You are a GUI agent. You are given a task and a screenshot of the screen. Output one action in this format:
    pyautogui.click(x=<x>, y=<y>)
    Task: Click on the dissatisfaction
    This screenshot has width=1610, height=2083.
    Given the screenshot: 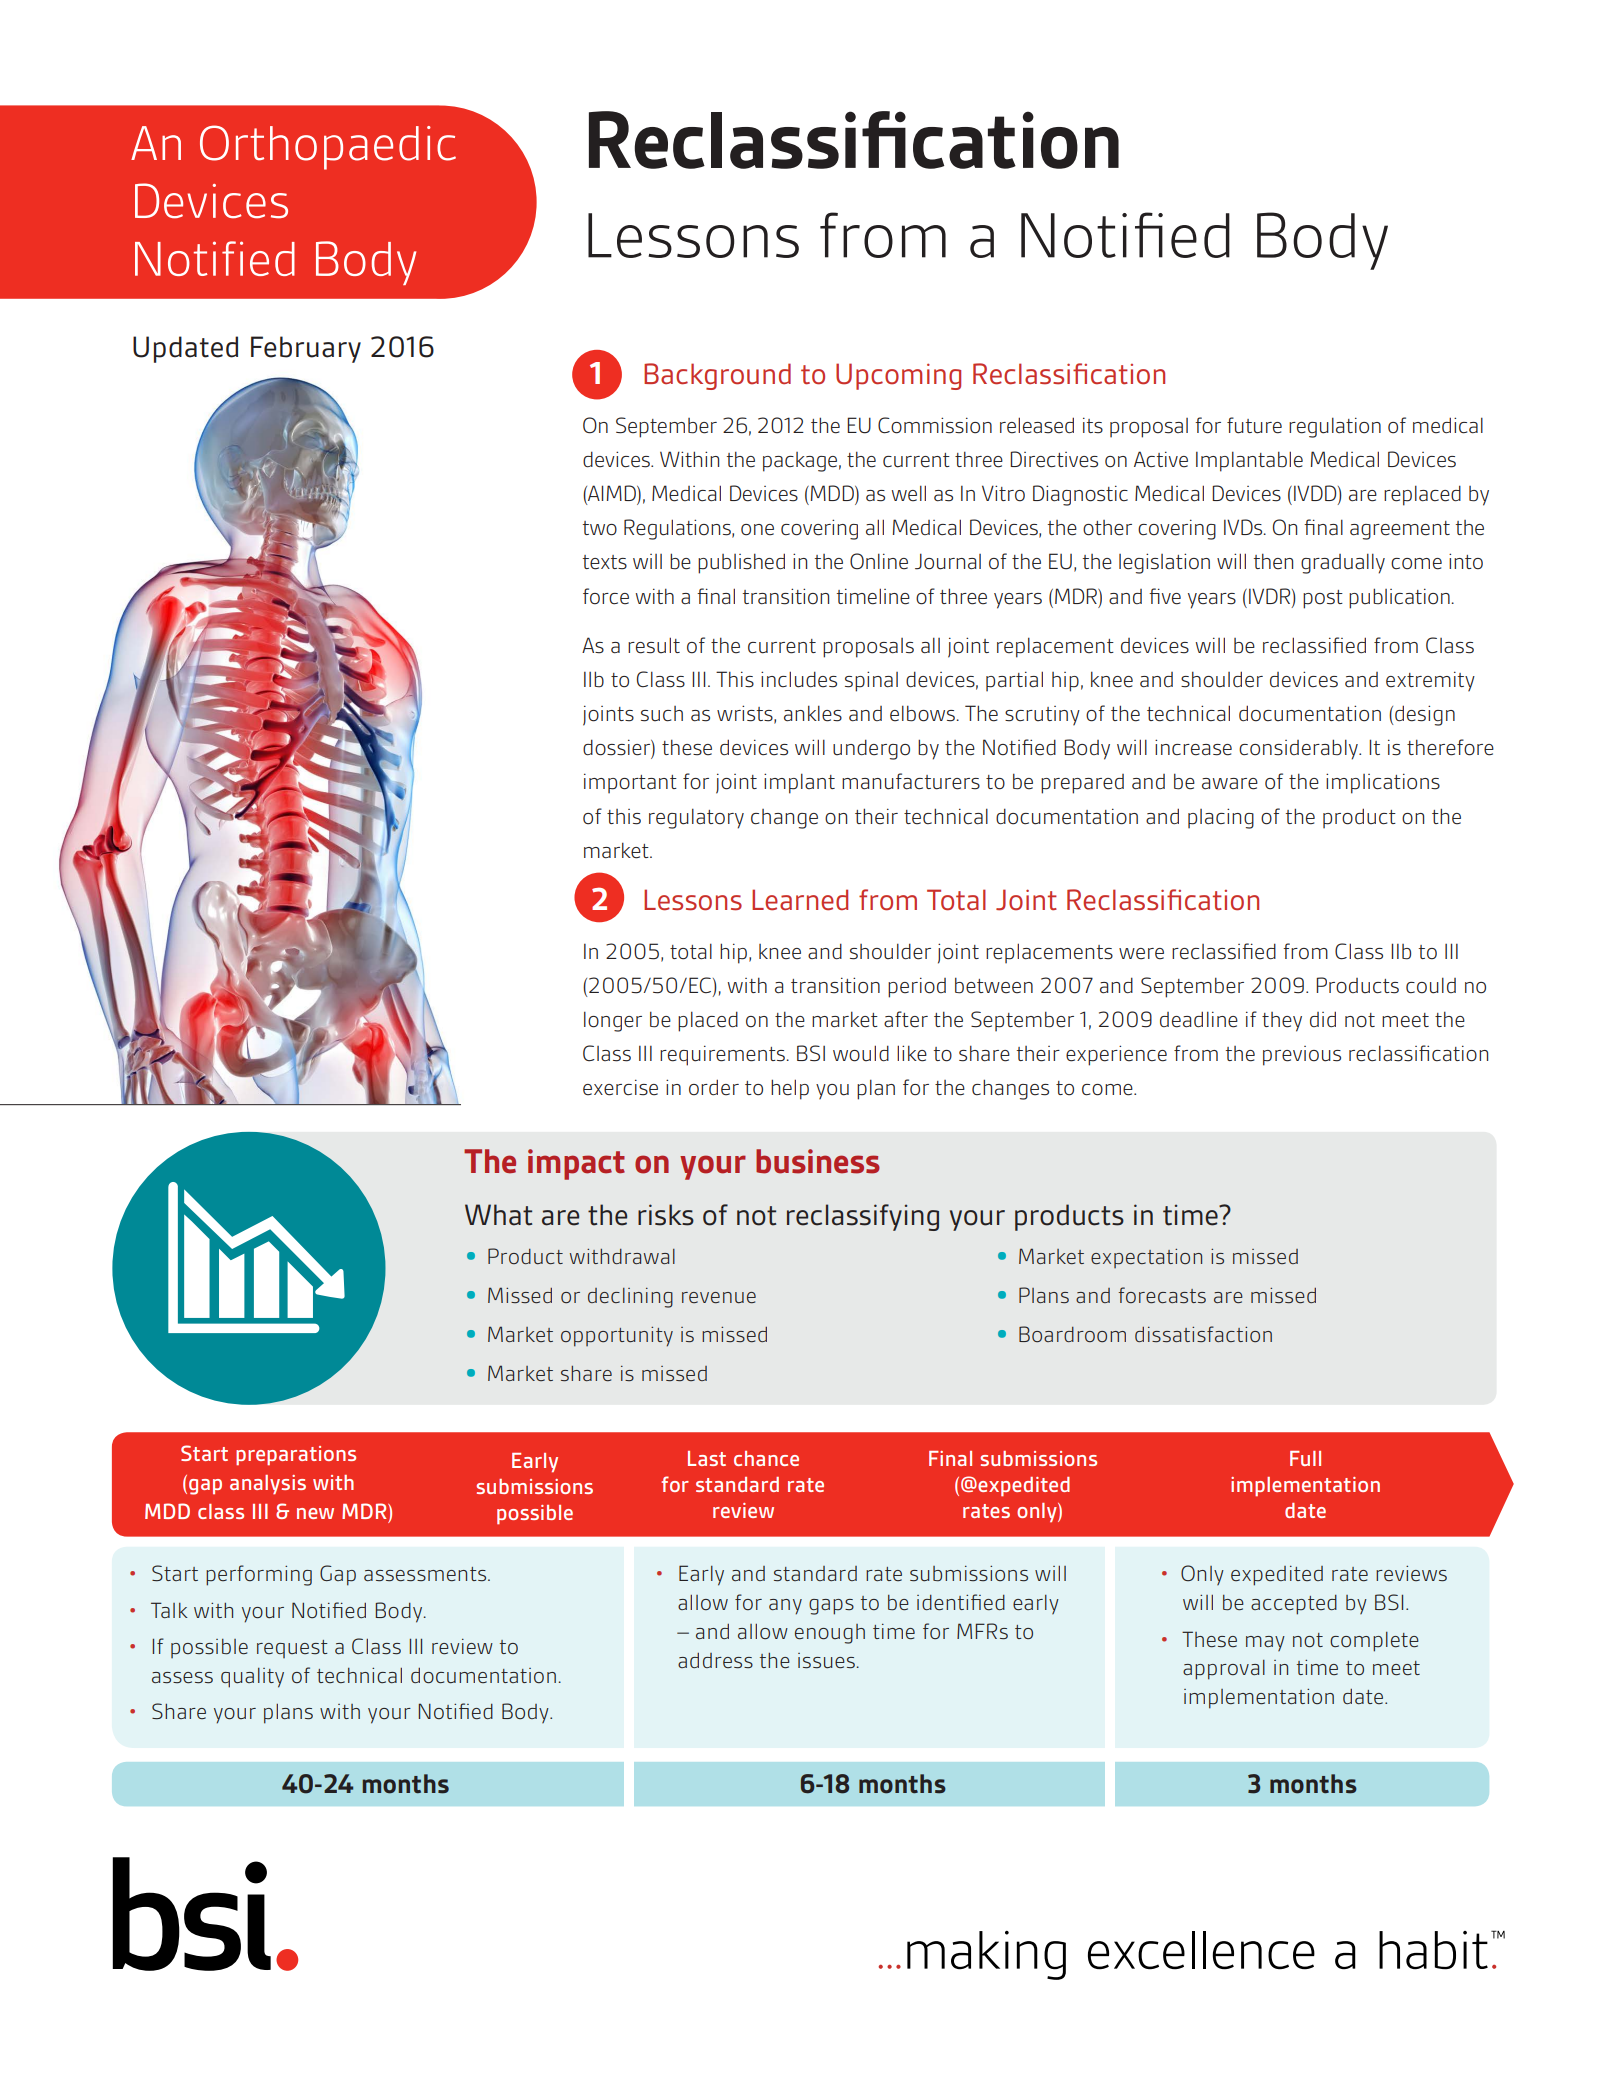 What is the action you would take?
    pyautogui.click(x=1203, y=1334)
